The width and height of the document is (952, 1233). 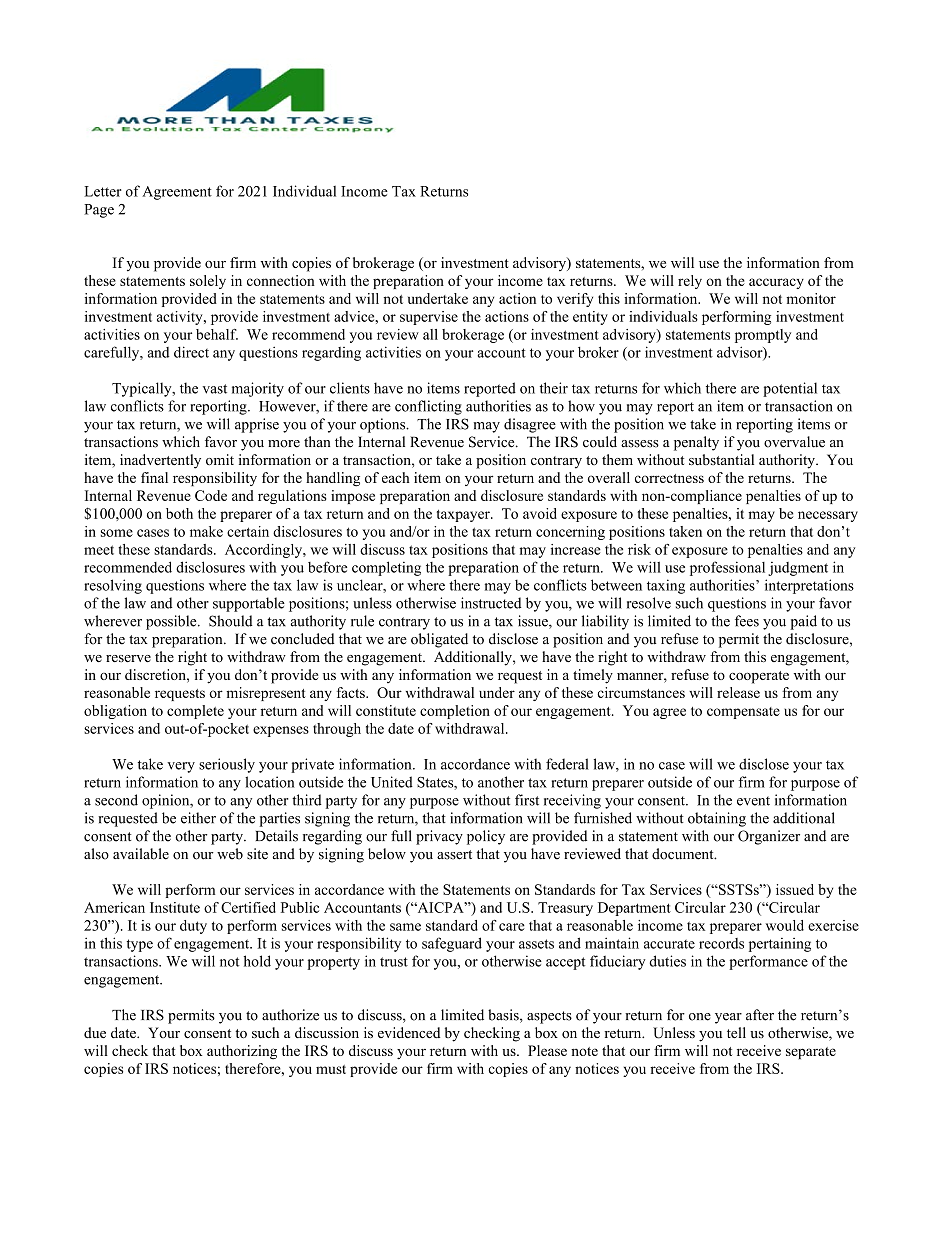 What do you see at coordinates (776, 283) in the document?
I see `accuracy` at bounding box center [776, 283].
